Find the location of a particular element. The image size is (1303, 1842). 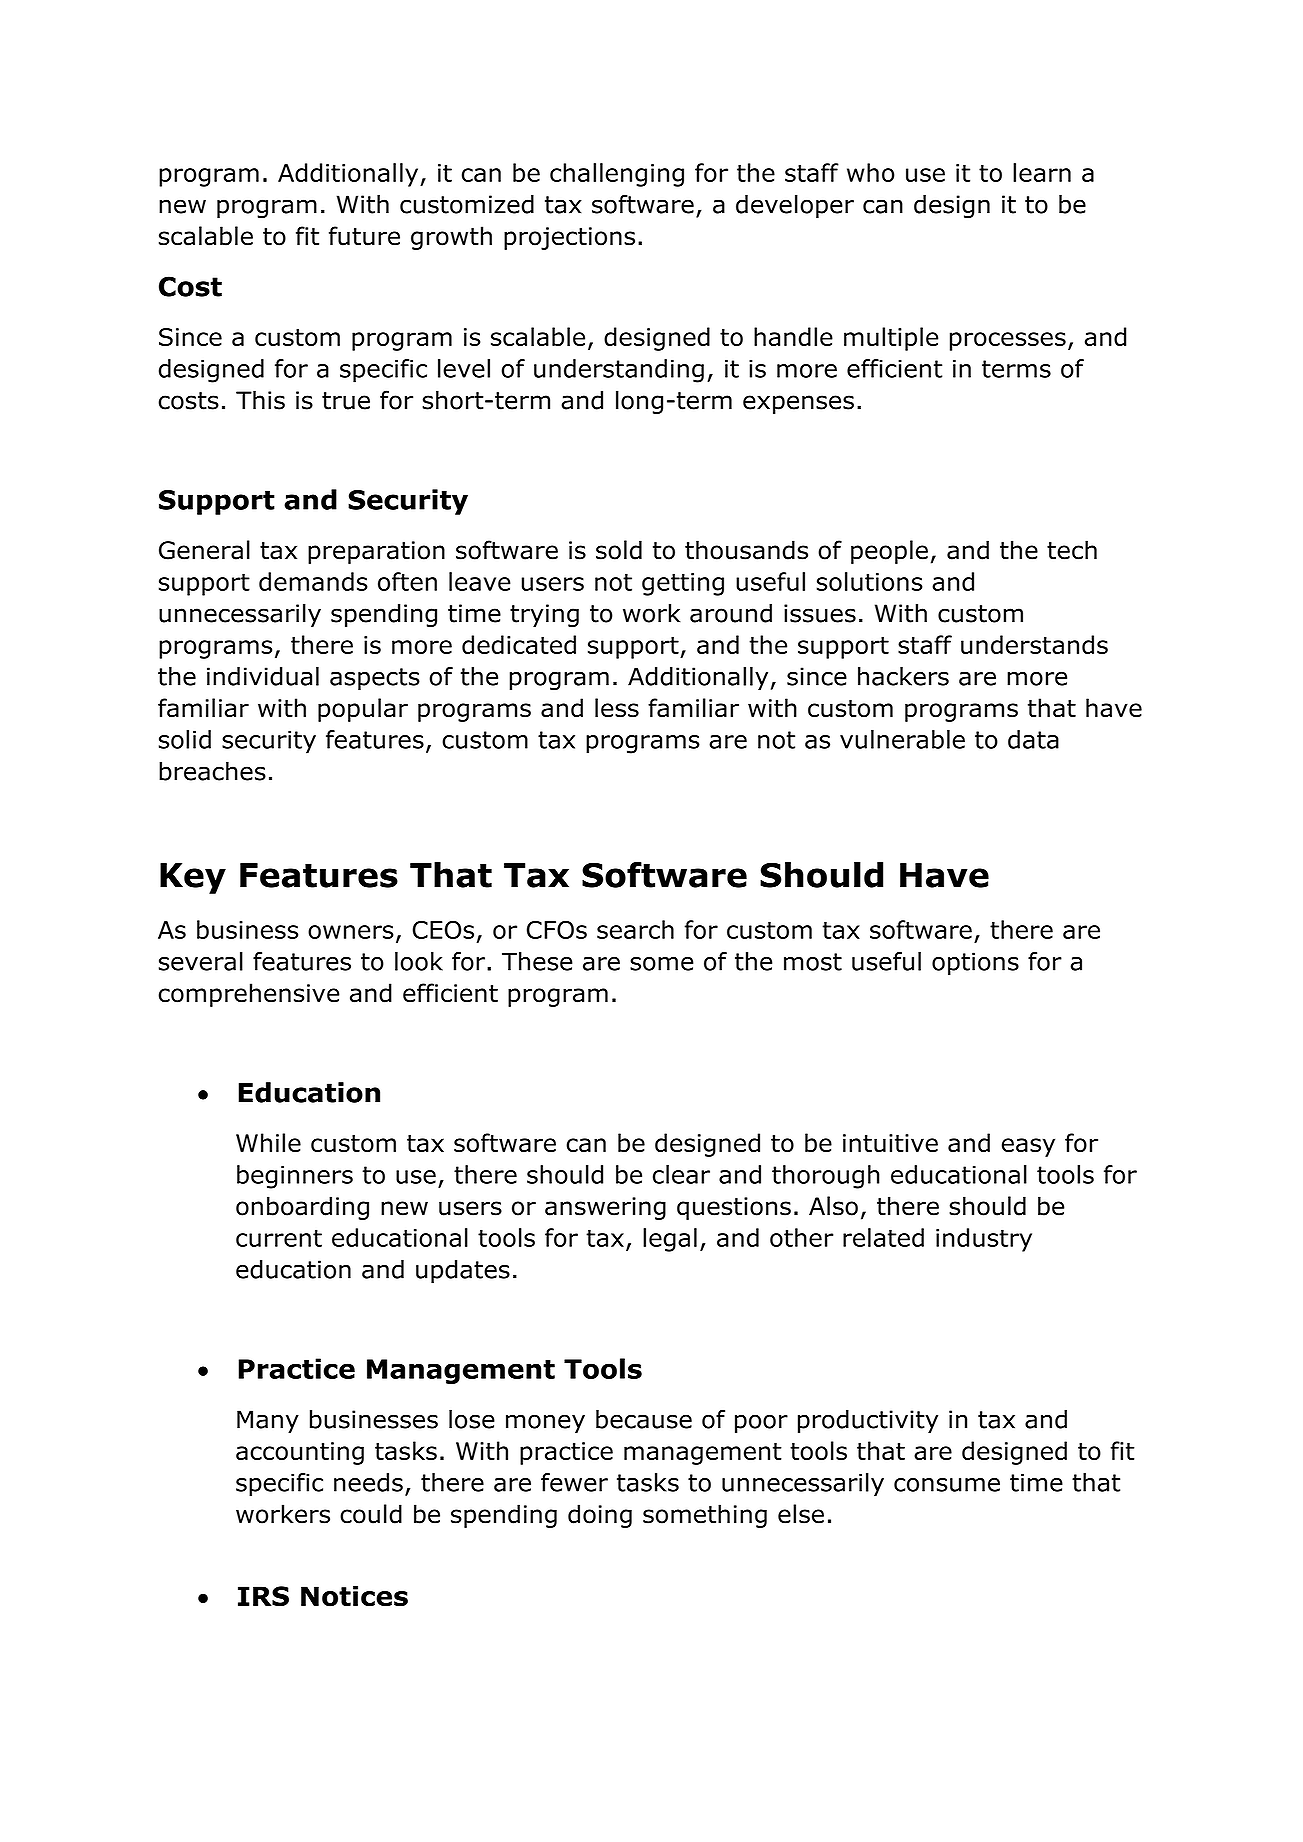

challenging is located at coordinates (617, 175).
